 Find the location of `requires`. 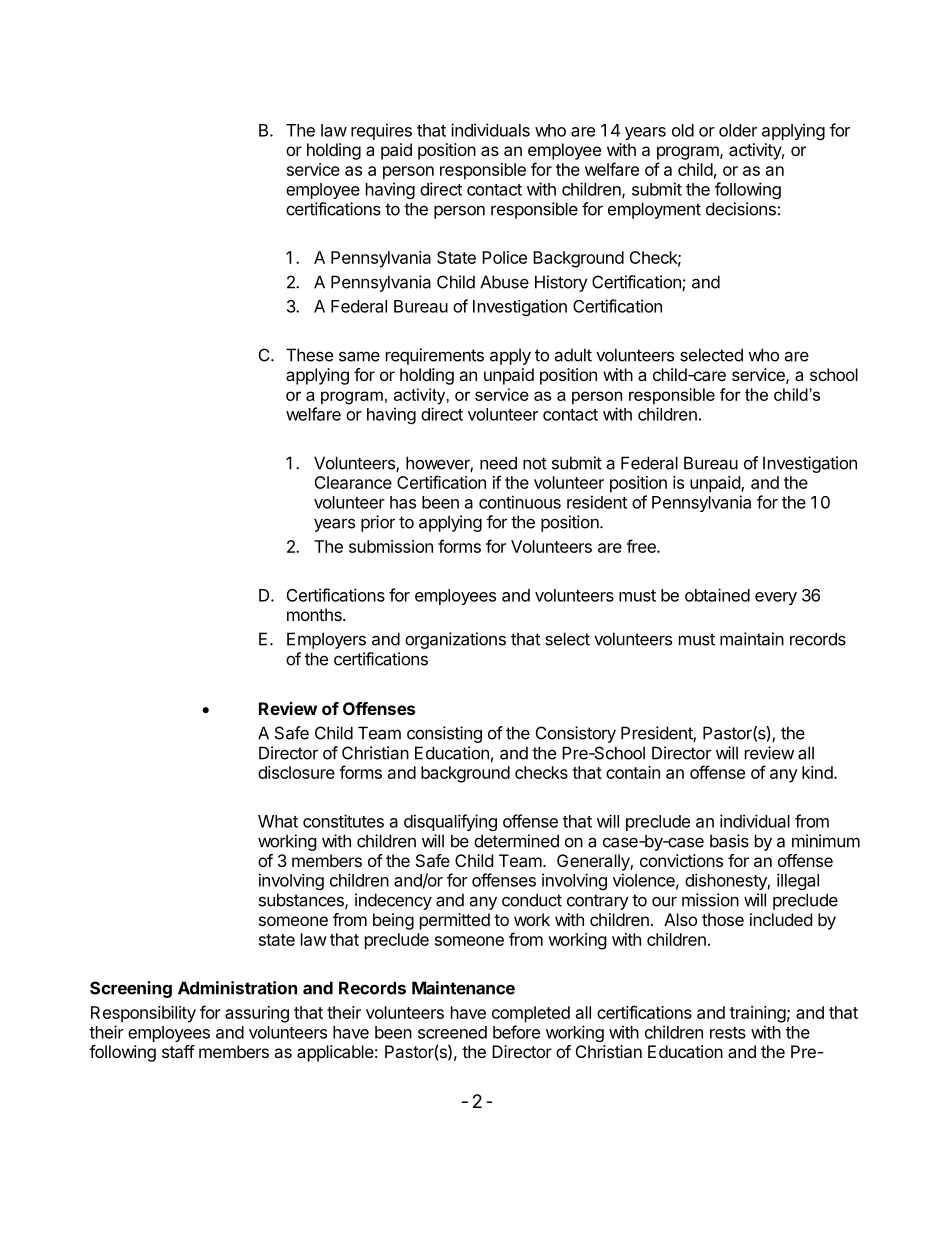

requires is located at coordinates (381, 131).
